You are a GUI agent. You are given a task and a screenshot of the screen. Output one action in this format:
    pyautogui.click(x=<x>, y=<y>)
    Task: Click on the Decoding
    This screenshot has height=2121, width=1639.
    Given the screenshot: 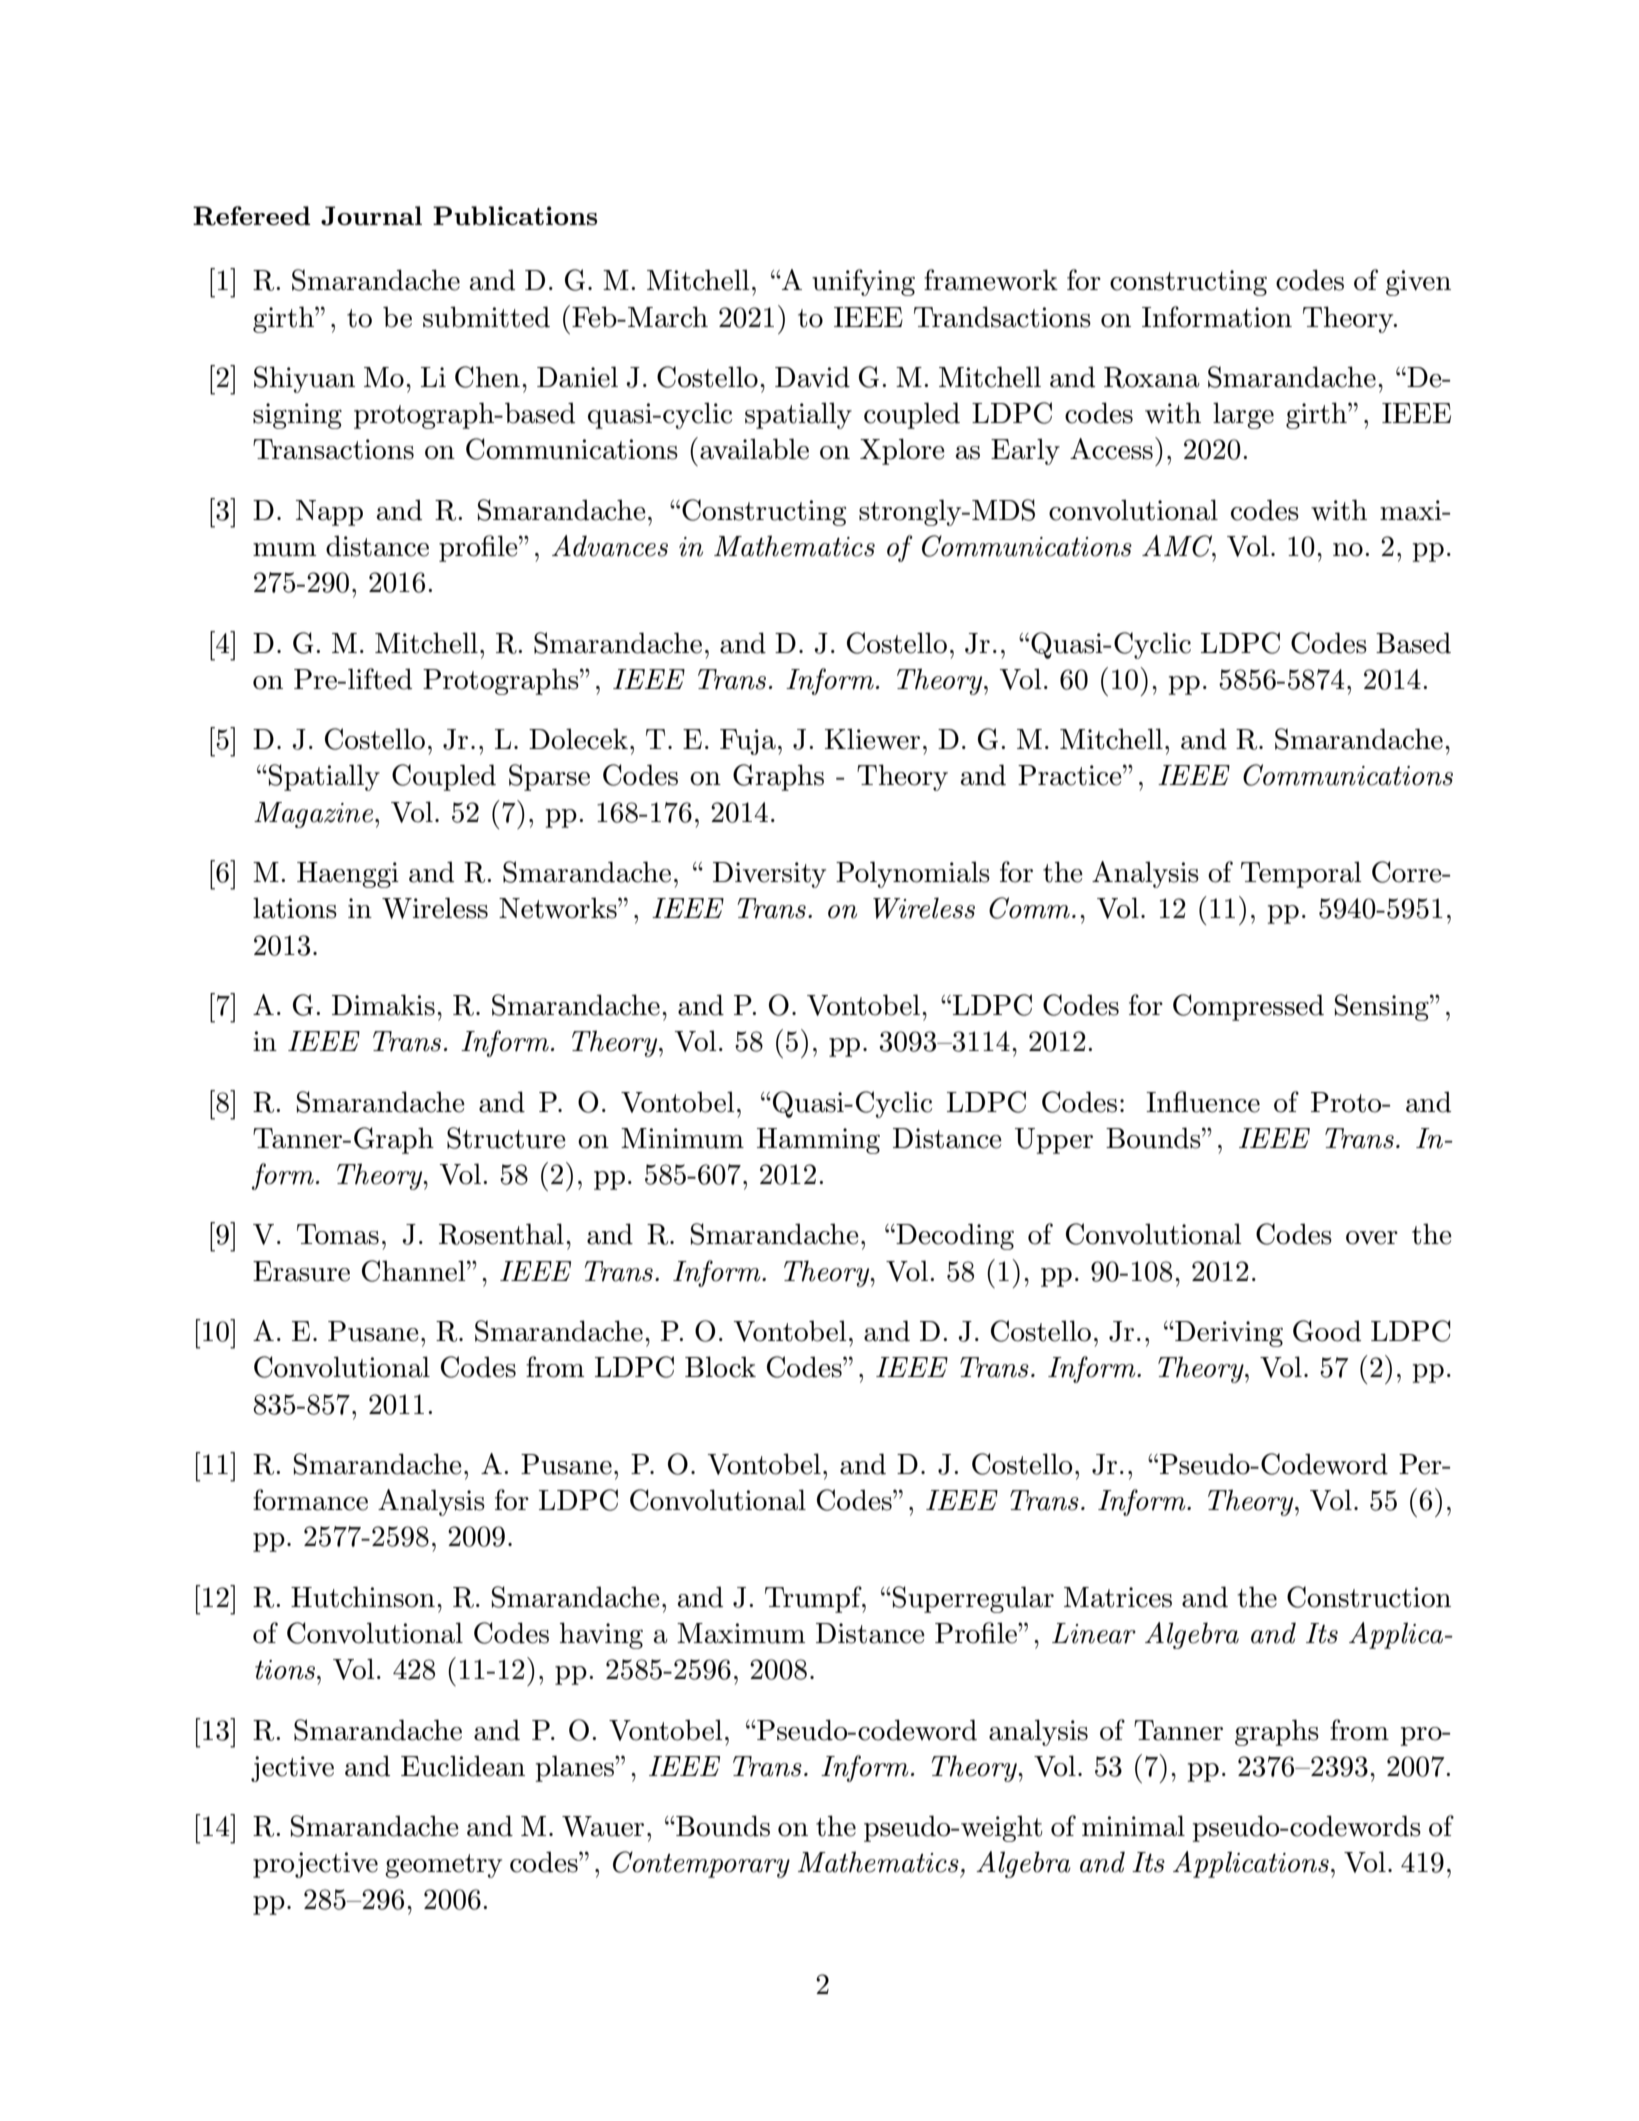 What is the action you would take?
    pyautogui.click(x=954, y=1236)
